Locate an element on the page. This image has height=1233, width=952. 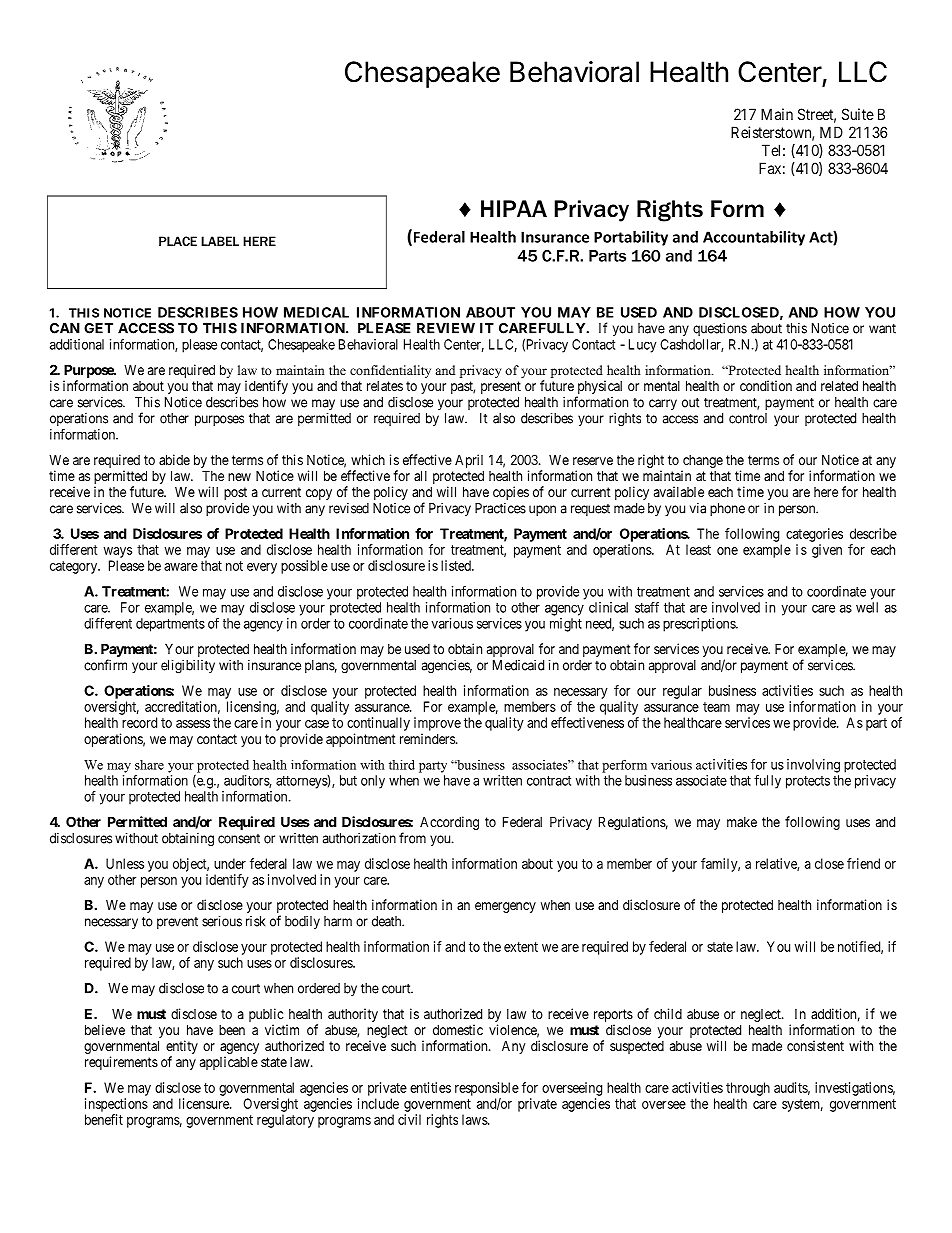
abide is located at coordinates (174, 459).
